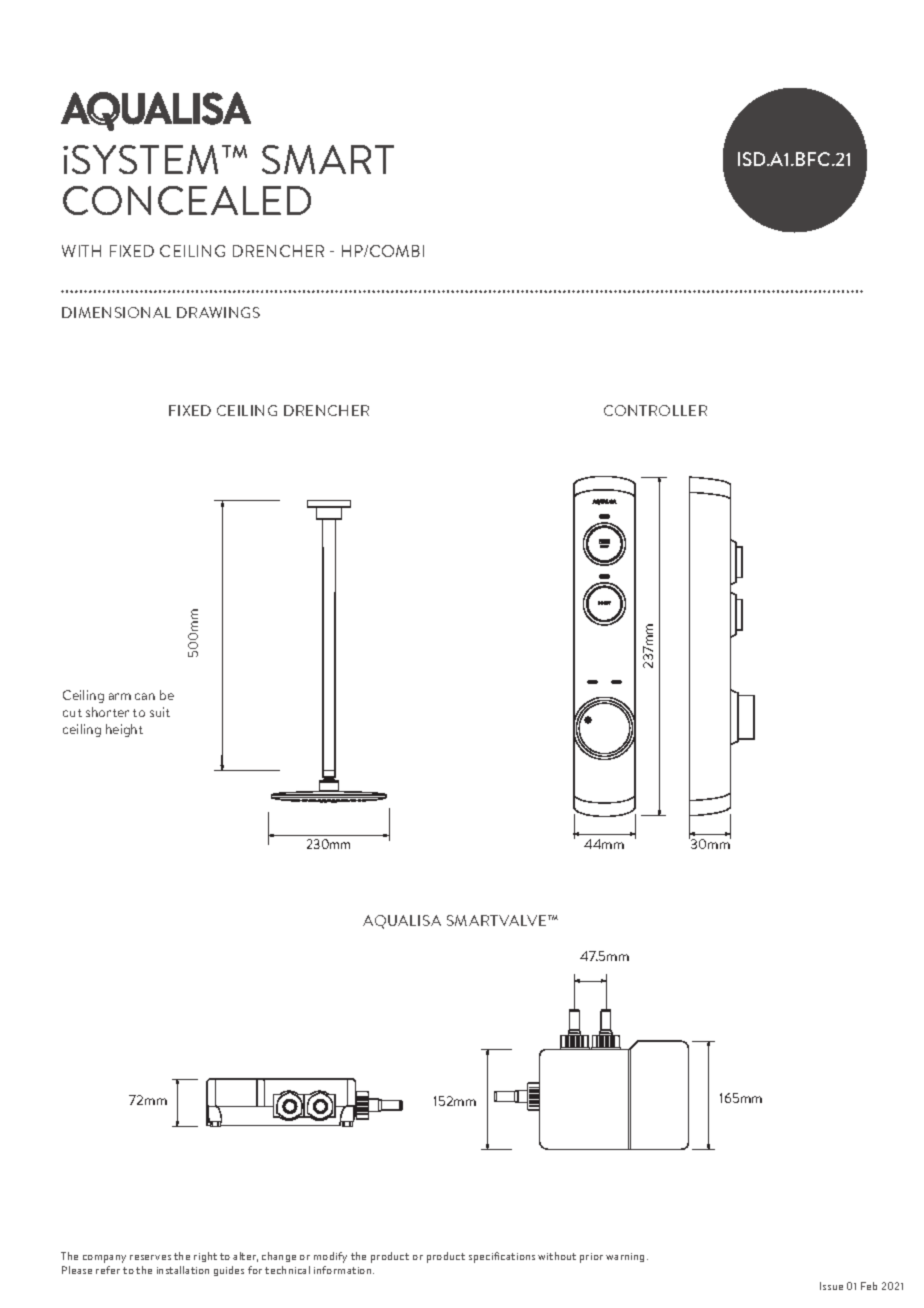 Image resolution: width=924 pixels, height=1308 pixels. What do you see at coordinates (502, 1257) in the document?
I see `specifications` at bounding box center [502, 1257].
